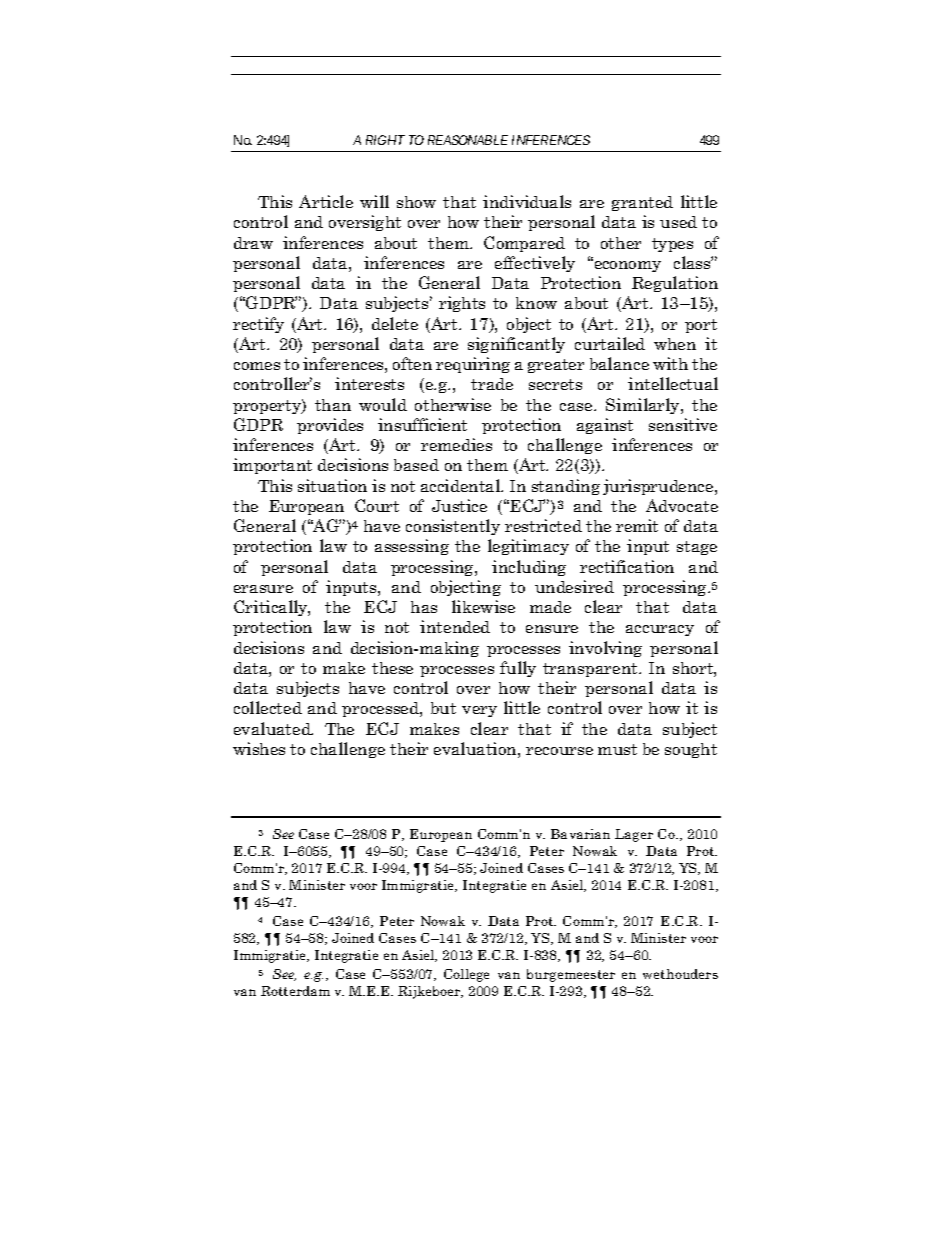 This screenshot has height=1233, width=952. What do you see at coordinates (617, 749) in the screenshot?
I see `must` at bounding box center [617, 749].
